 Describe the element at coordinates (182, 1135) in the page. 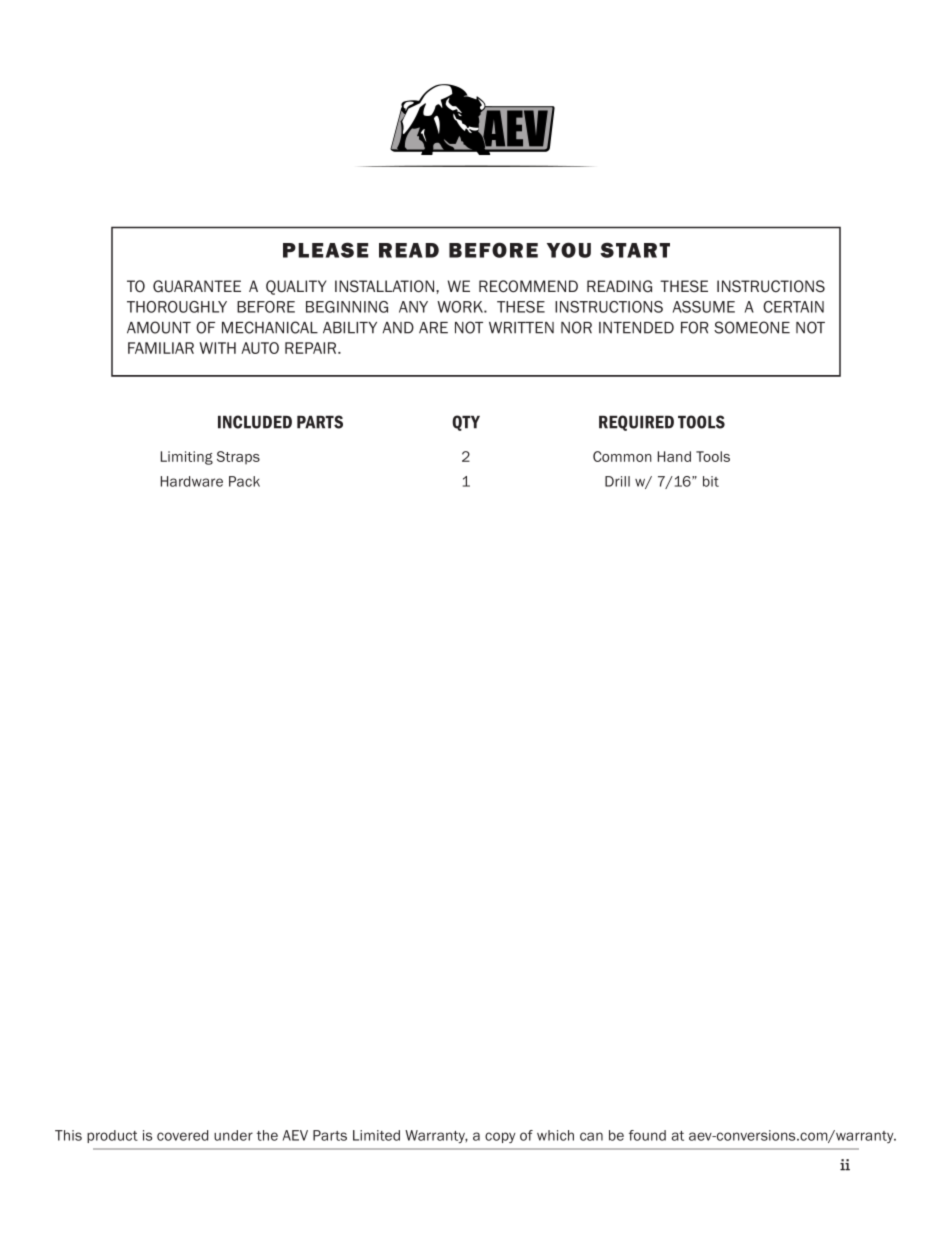

I see `covered` at that location.
